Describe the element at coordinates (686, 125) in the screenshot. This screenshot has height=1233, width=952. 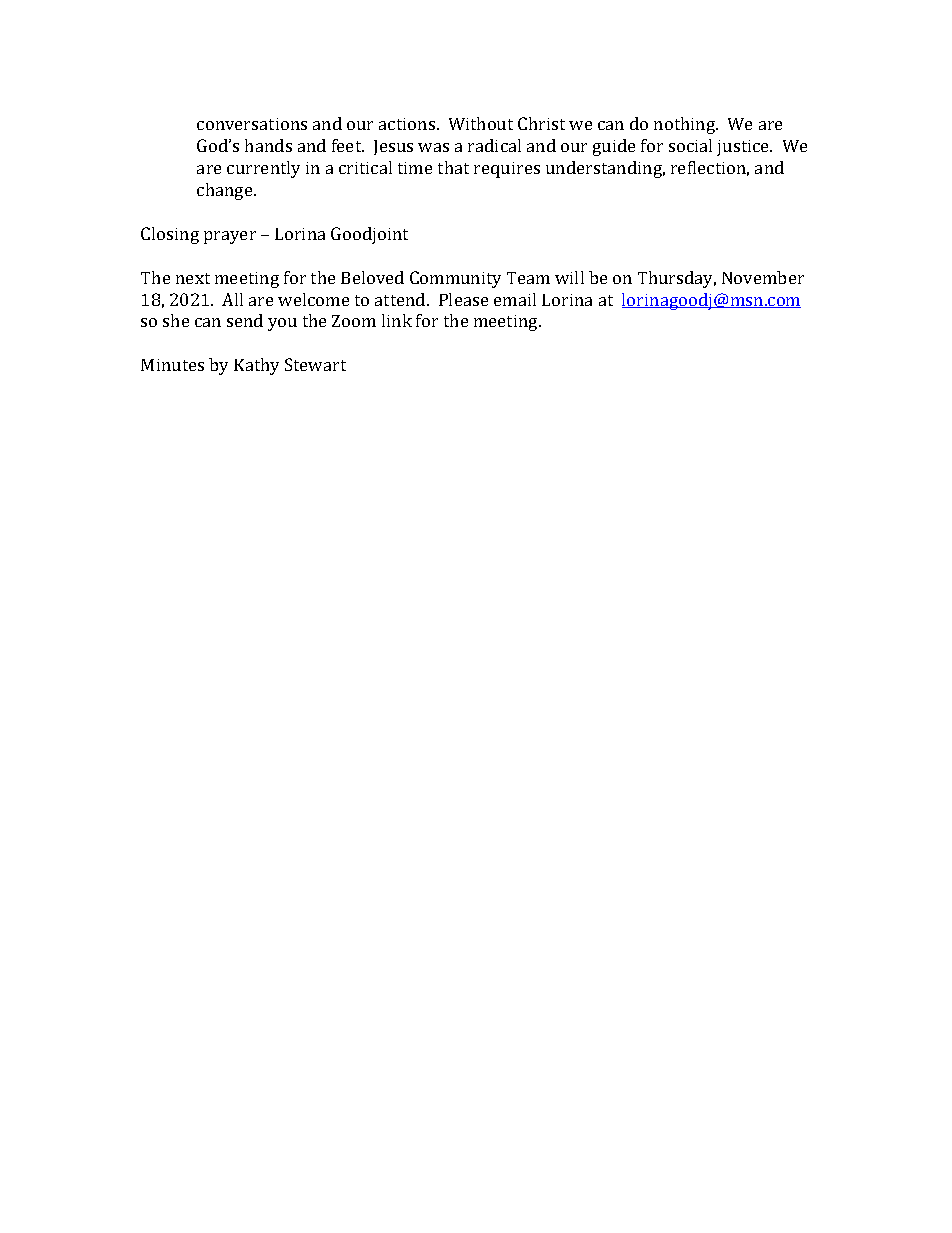
I see `nothing` at that location.
